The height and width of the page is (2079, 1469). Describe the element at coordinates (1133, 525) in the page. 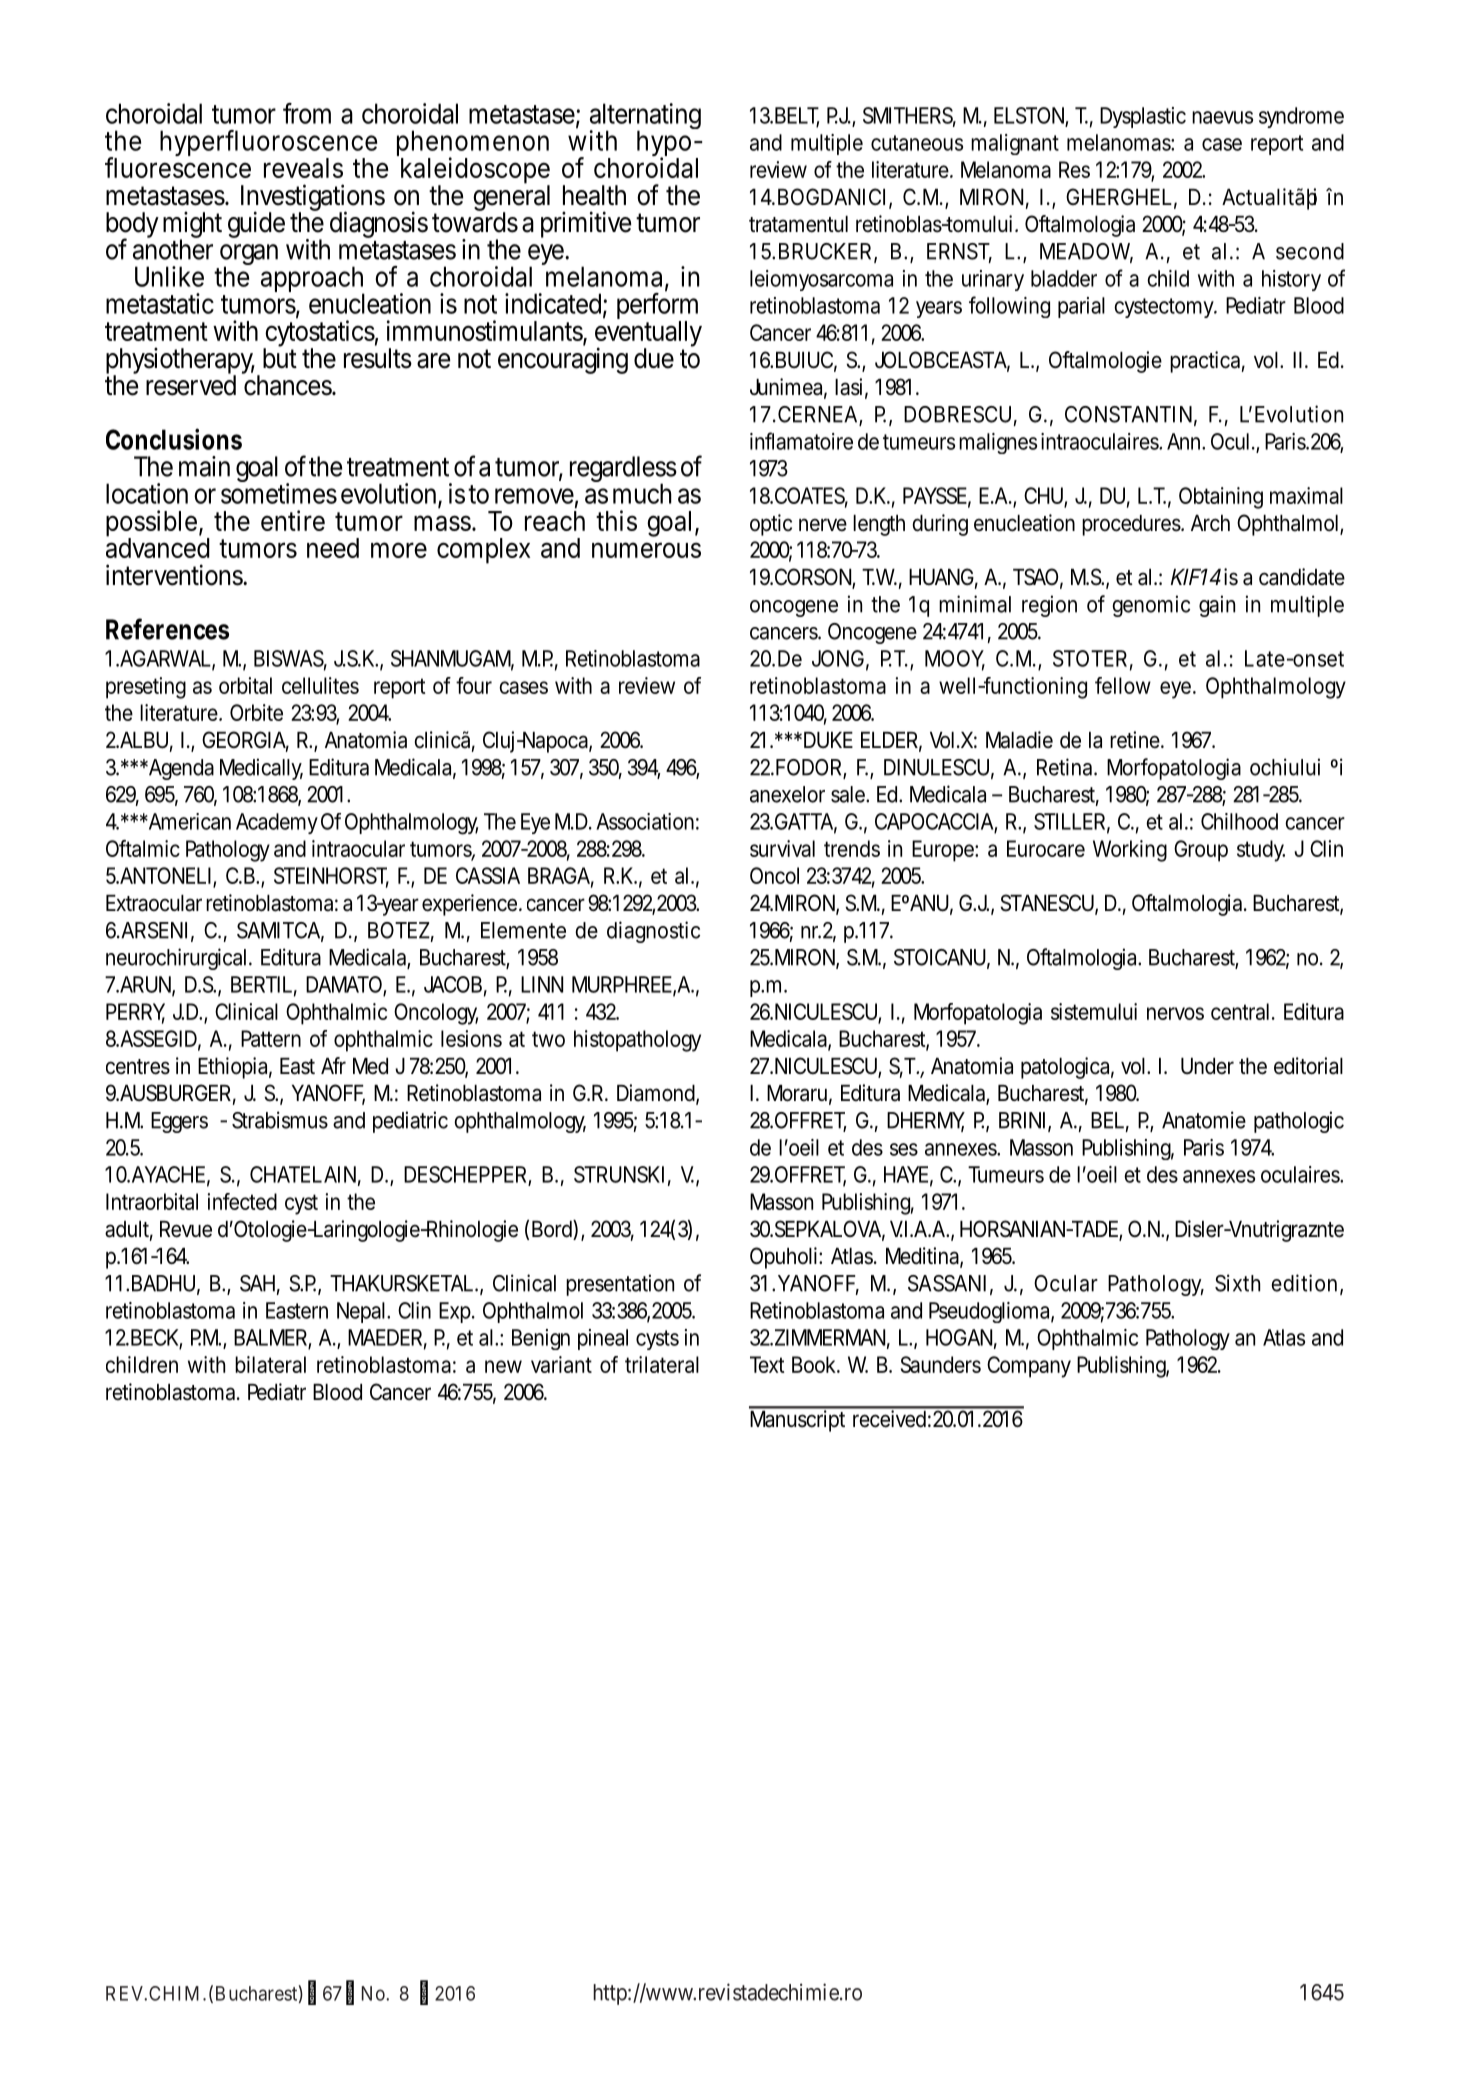

I see `procedures` at that location.
